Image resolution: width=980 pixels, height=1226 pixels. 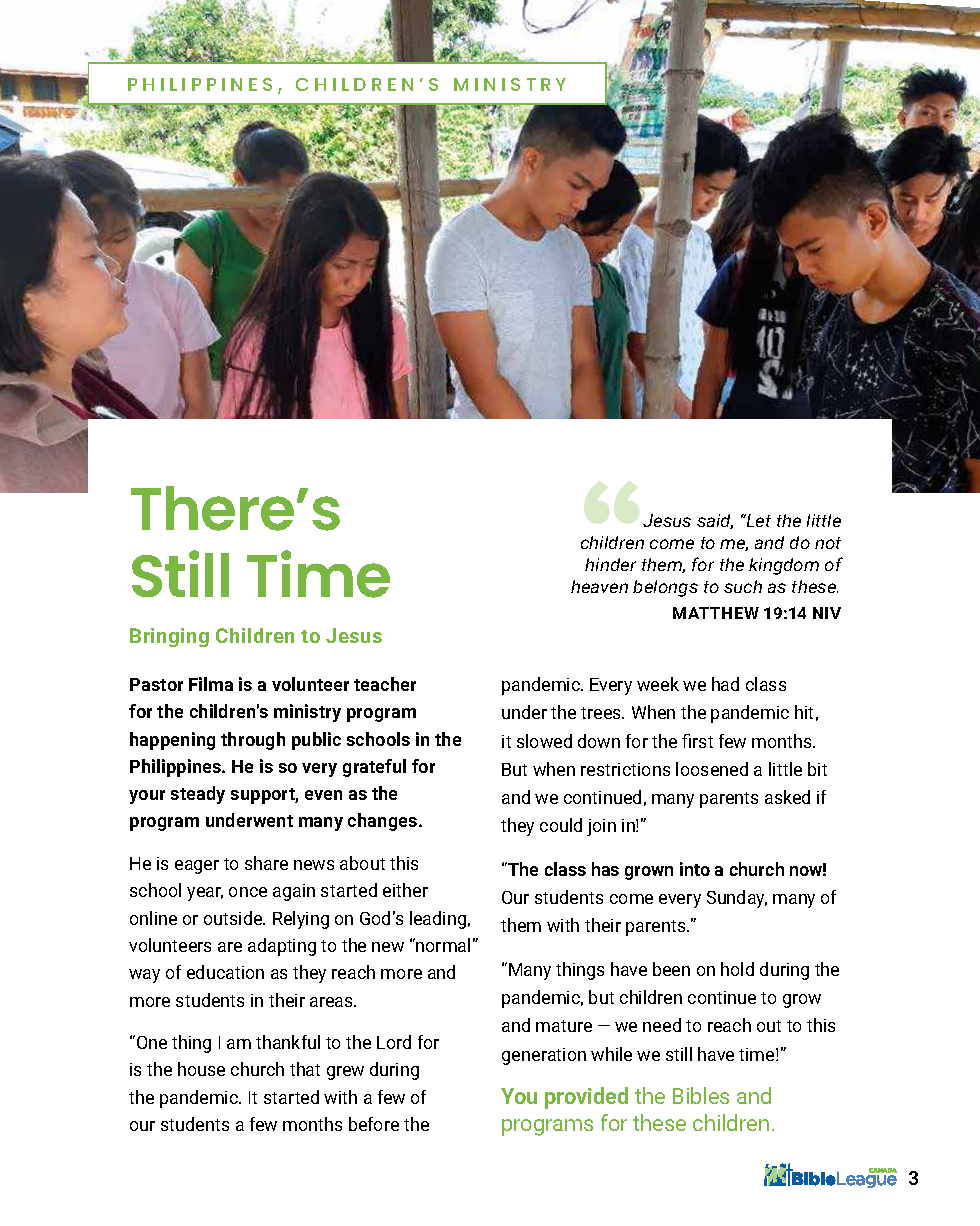 What do you see at coordinates (169, 637) in the page?
I see `Bringing` at bounding box center [169, 637].
